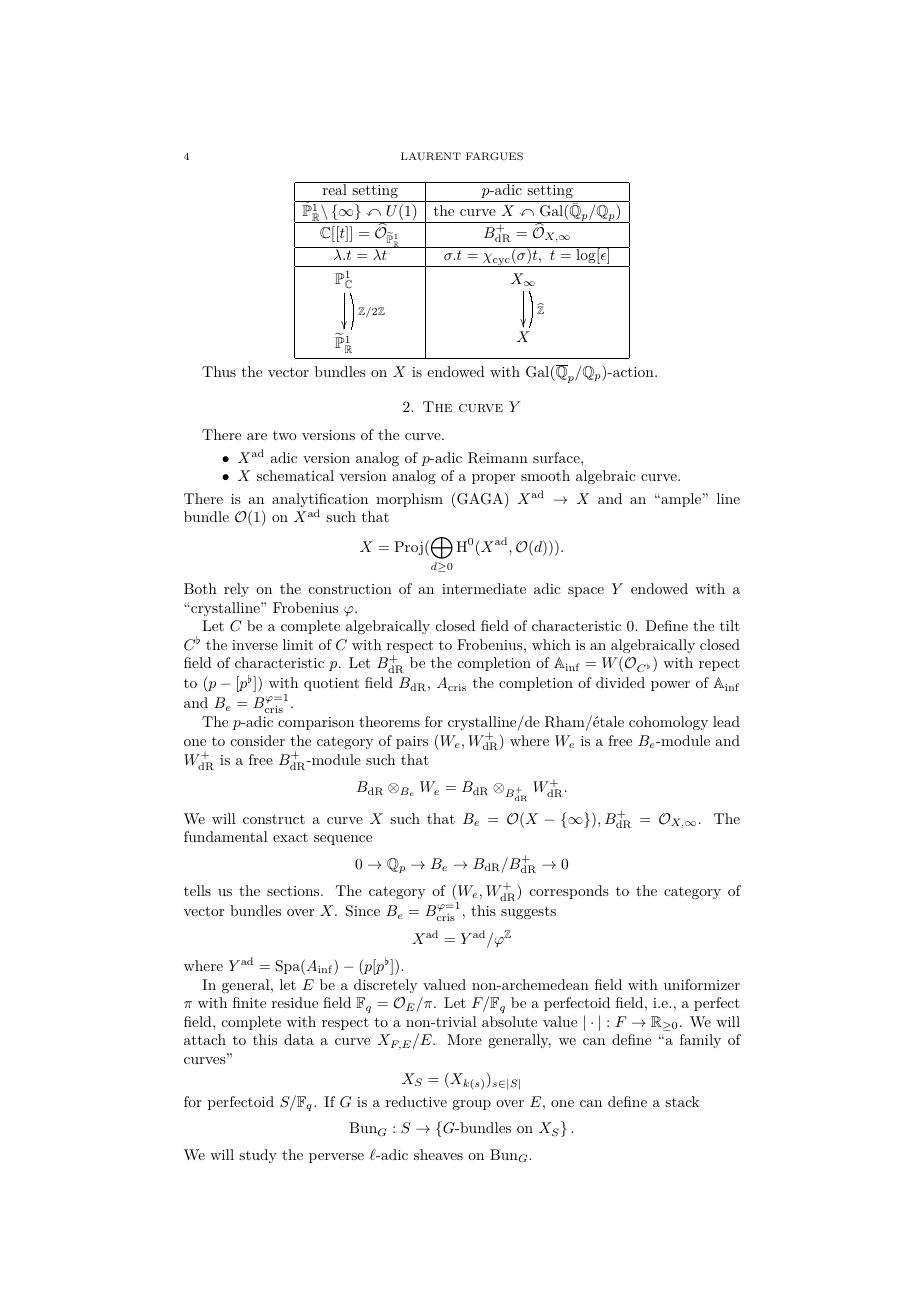  What do you see at coordinates (528, 912) in the screenshot?
I see `suggests` at bounding box center [528, 912].
